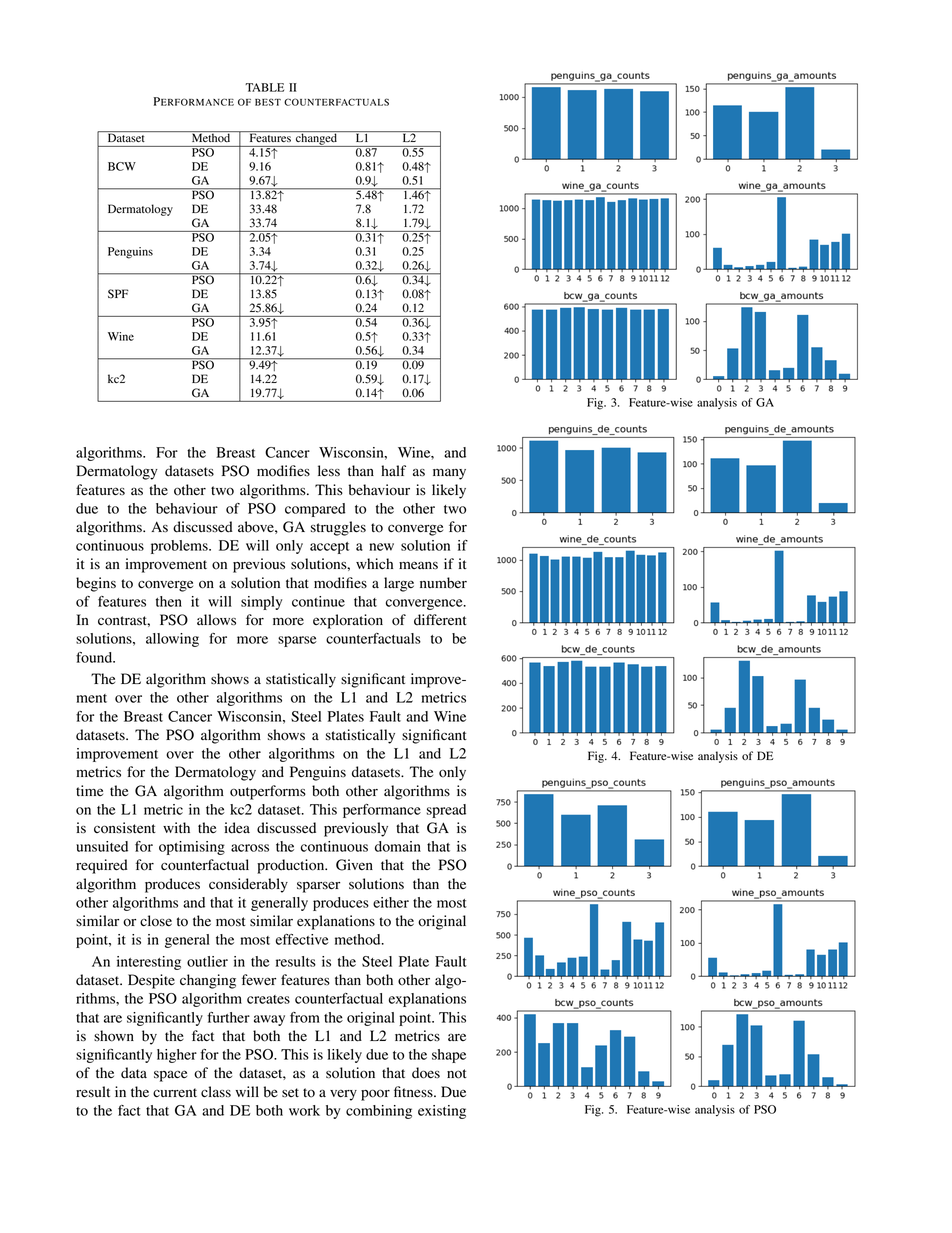  Describe the element at coordinates (261, 603) in the page. I see `simply` at that location.
